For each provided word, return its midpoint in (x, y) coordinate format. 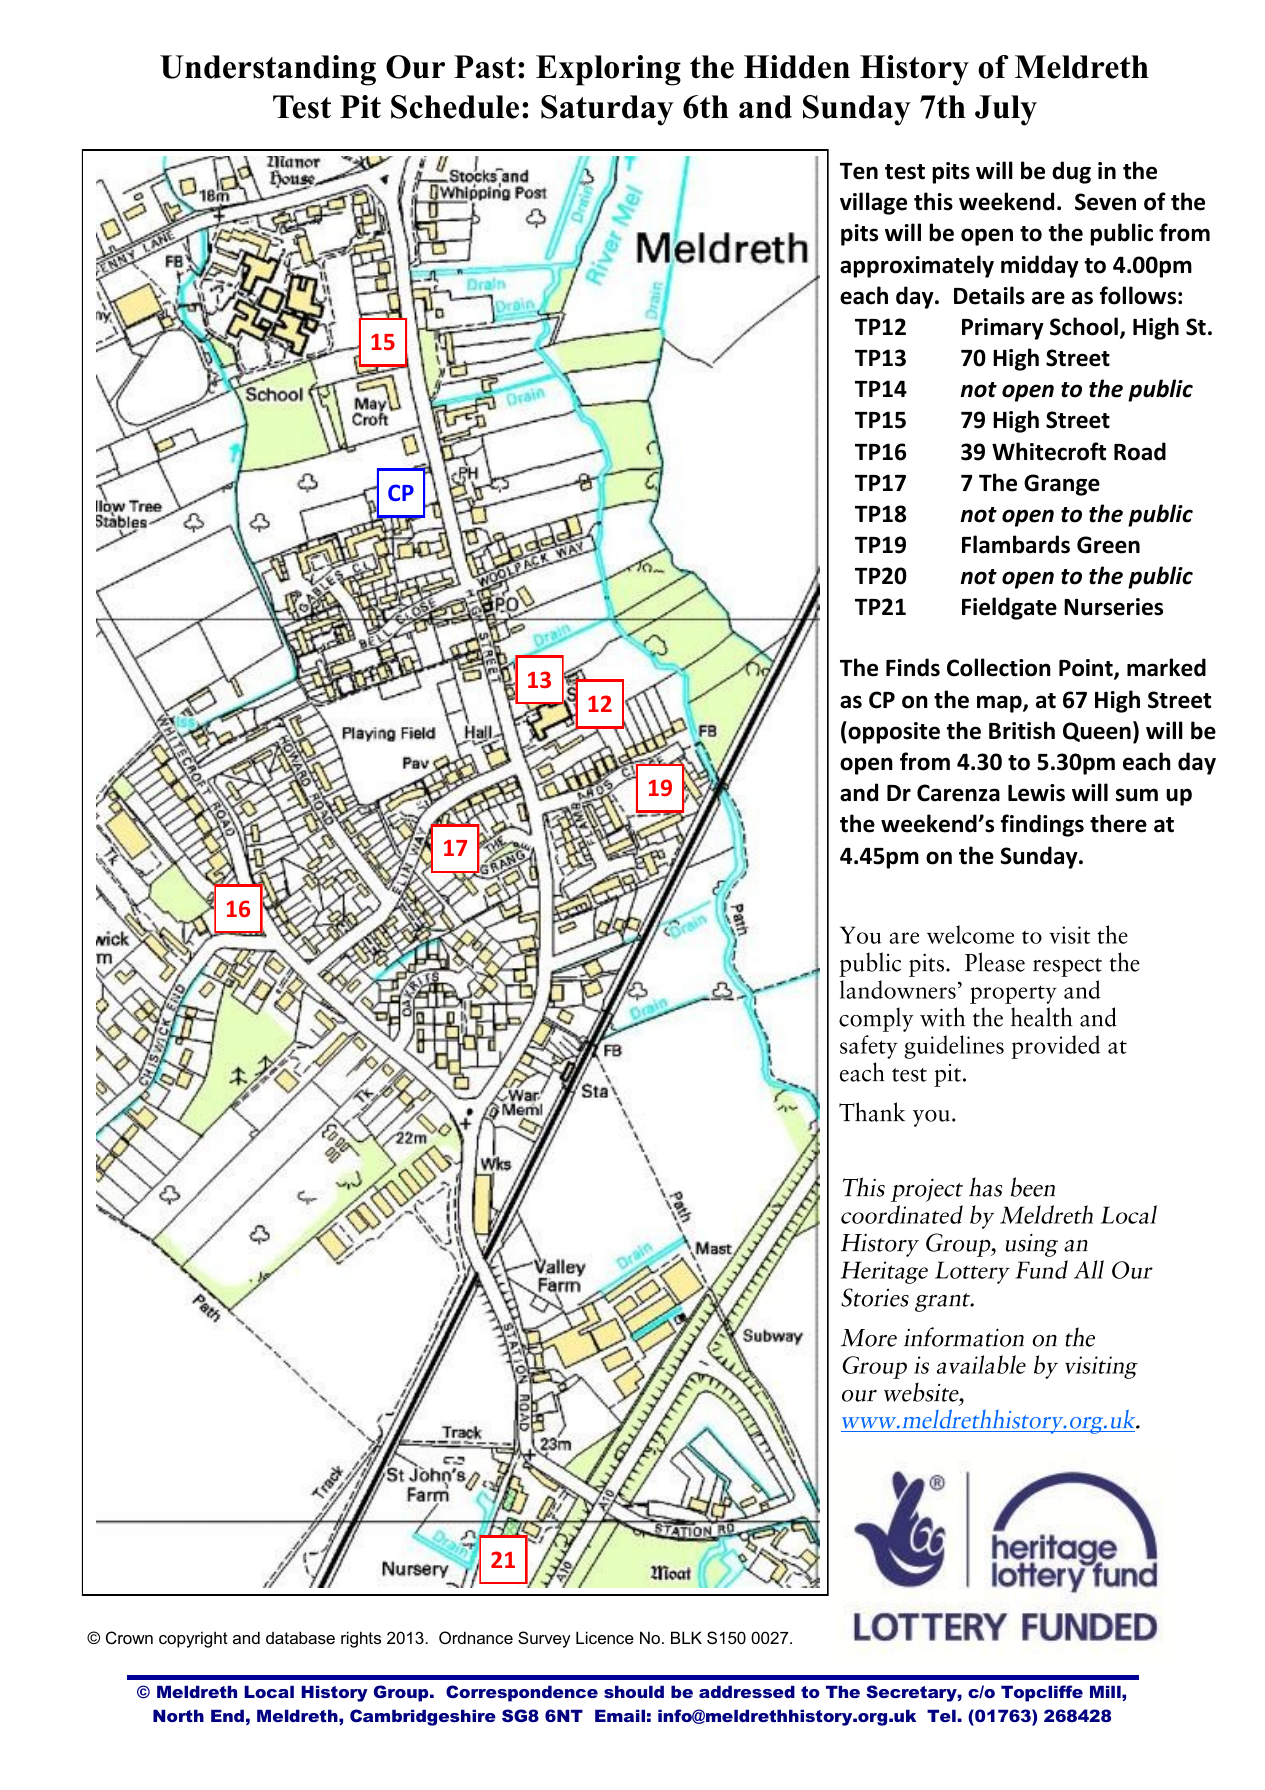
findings (1042, 825)
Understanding (268, 70)
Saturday (607, 110)
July (1006, 110)
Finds (913, 667)
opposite (893, 732)
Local (269, 1691)
